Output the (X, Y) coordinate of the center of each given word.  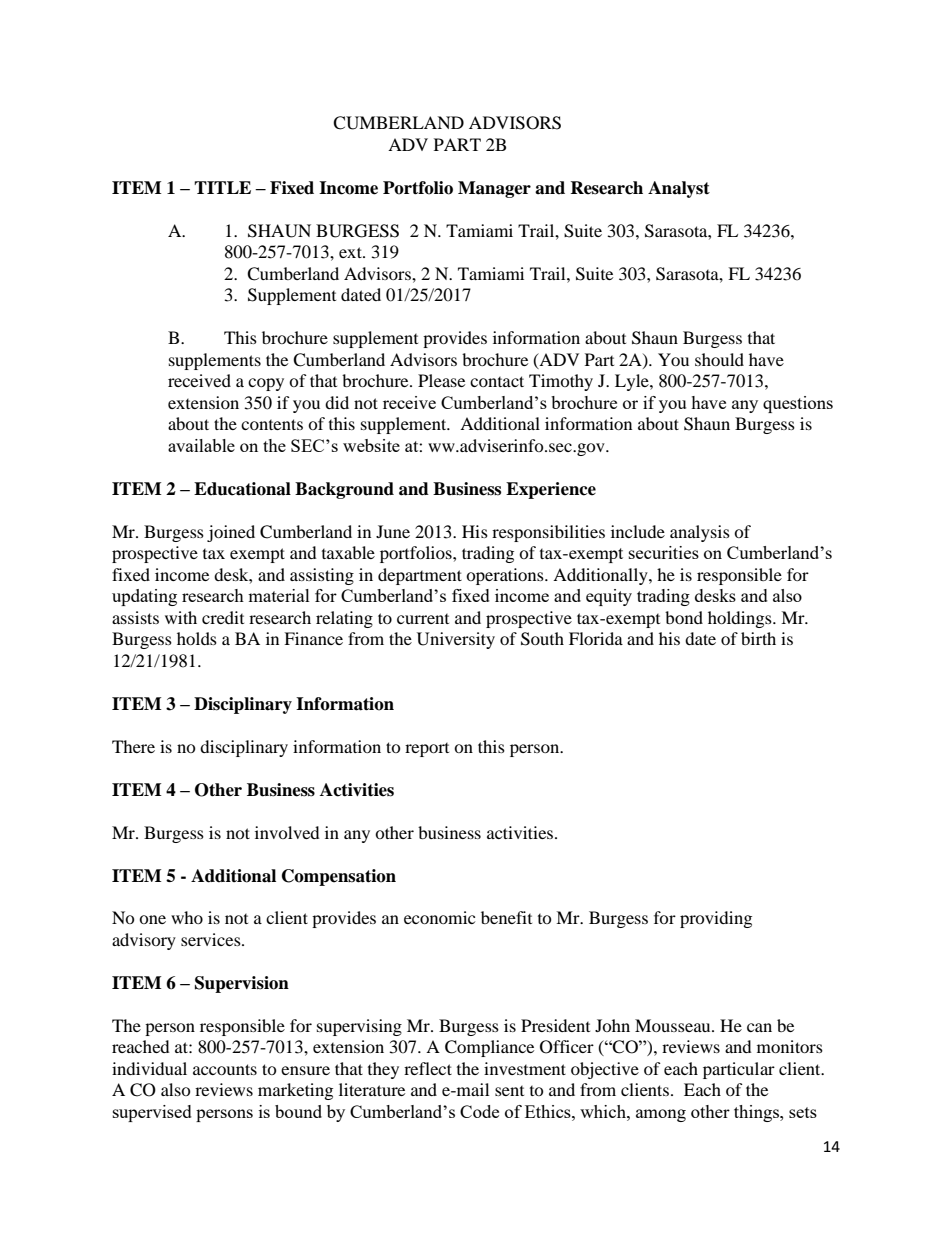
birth (758, 638)
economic (439, 917)
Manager (494, 189)
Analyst (679, 189)
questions (798, 404)
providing (716, 919)
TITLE (222, 187)
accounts (225, 1069)
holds (197, 638)
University (456, 640)
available (201, 445)
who (187, 917)
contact (497, 381)
